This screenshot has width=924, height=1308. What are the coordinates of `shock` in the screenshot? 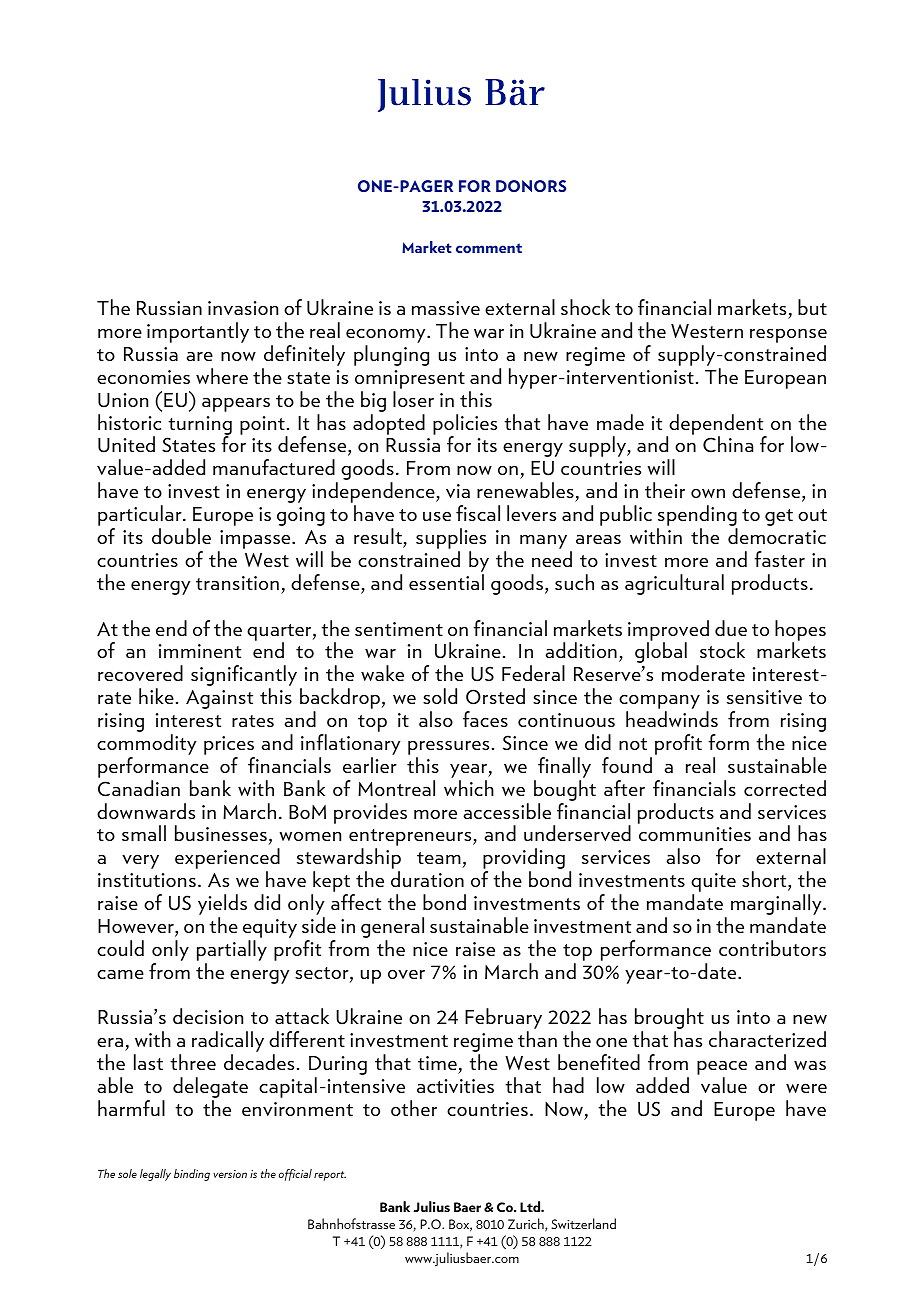 It's located at (585, 307).
